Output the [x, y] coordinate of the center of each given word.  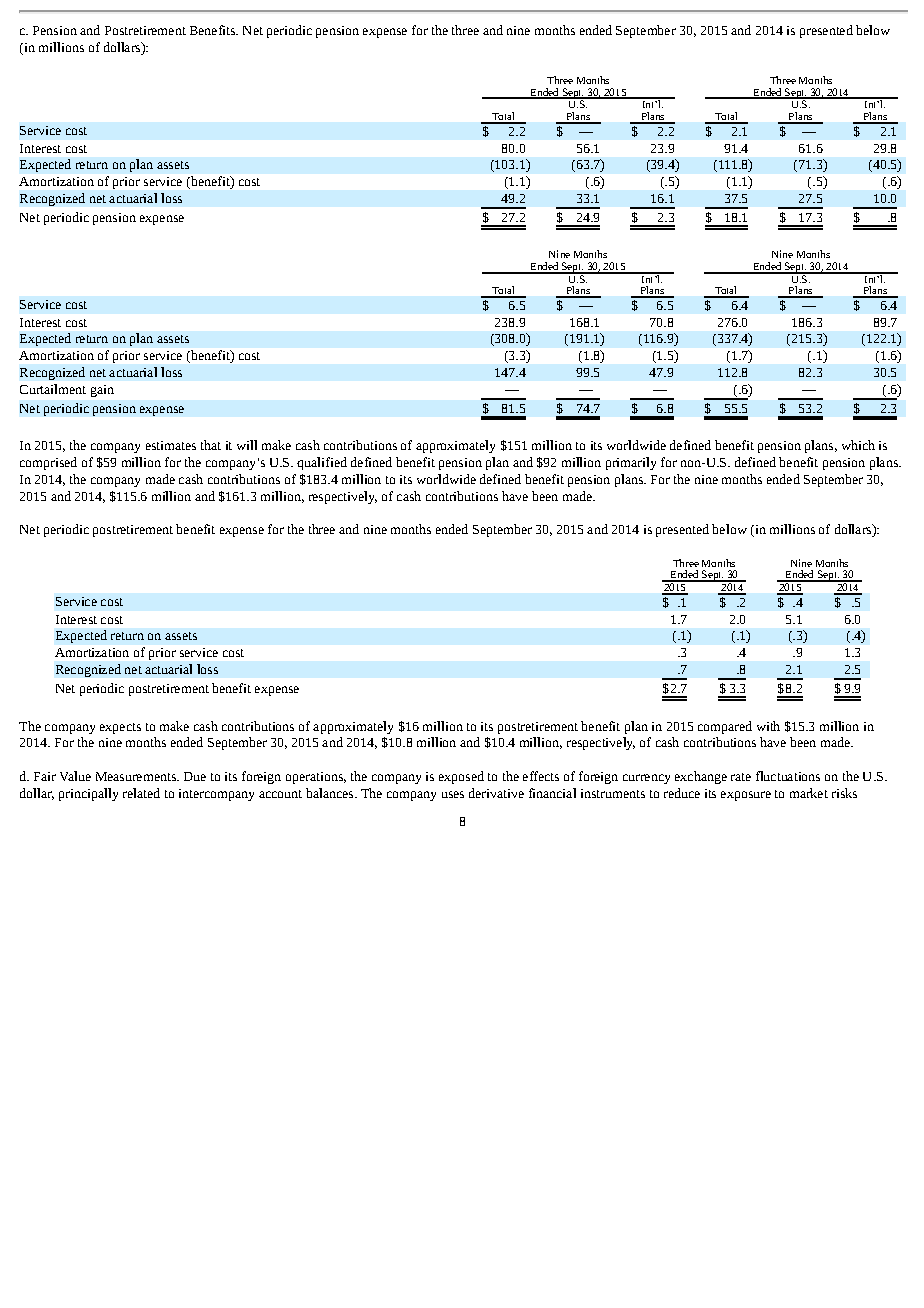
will [247, 445]
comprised [48, 463]
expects [120, 728]
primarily [631, 463]
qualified [322, 463]
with [768, 726]
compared [725, 727]
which [858, 445]
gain [102, 391]
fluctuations [788, 776]
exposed [461, 777]
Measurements [137, 776]
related [141, 793]
